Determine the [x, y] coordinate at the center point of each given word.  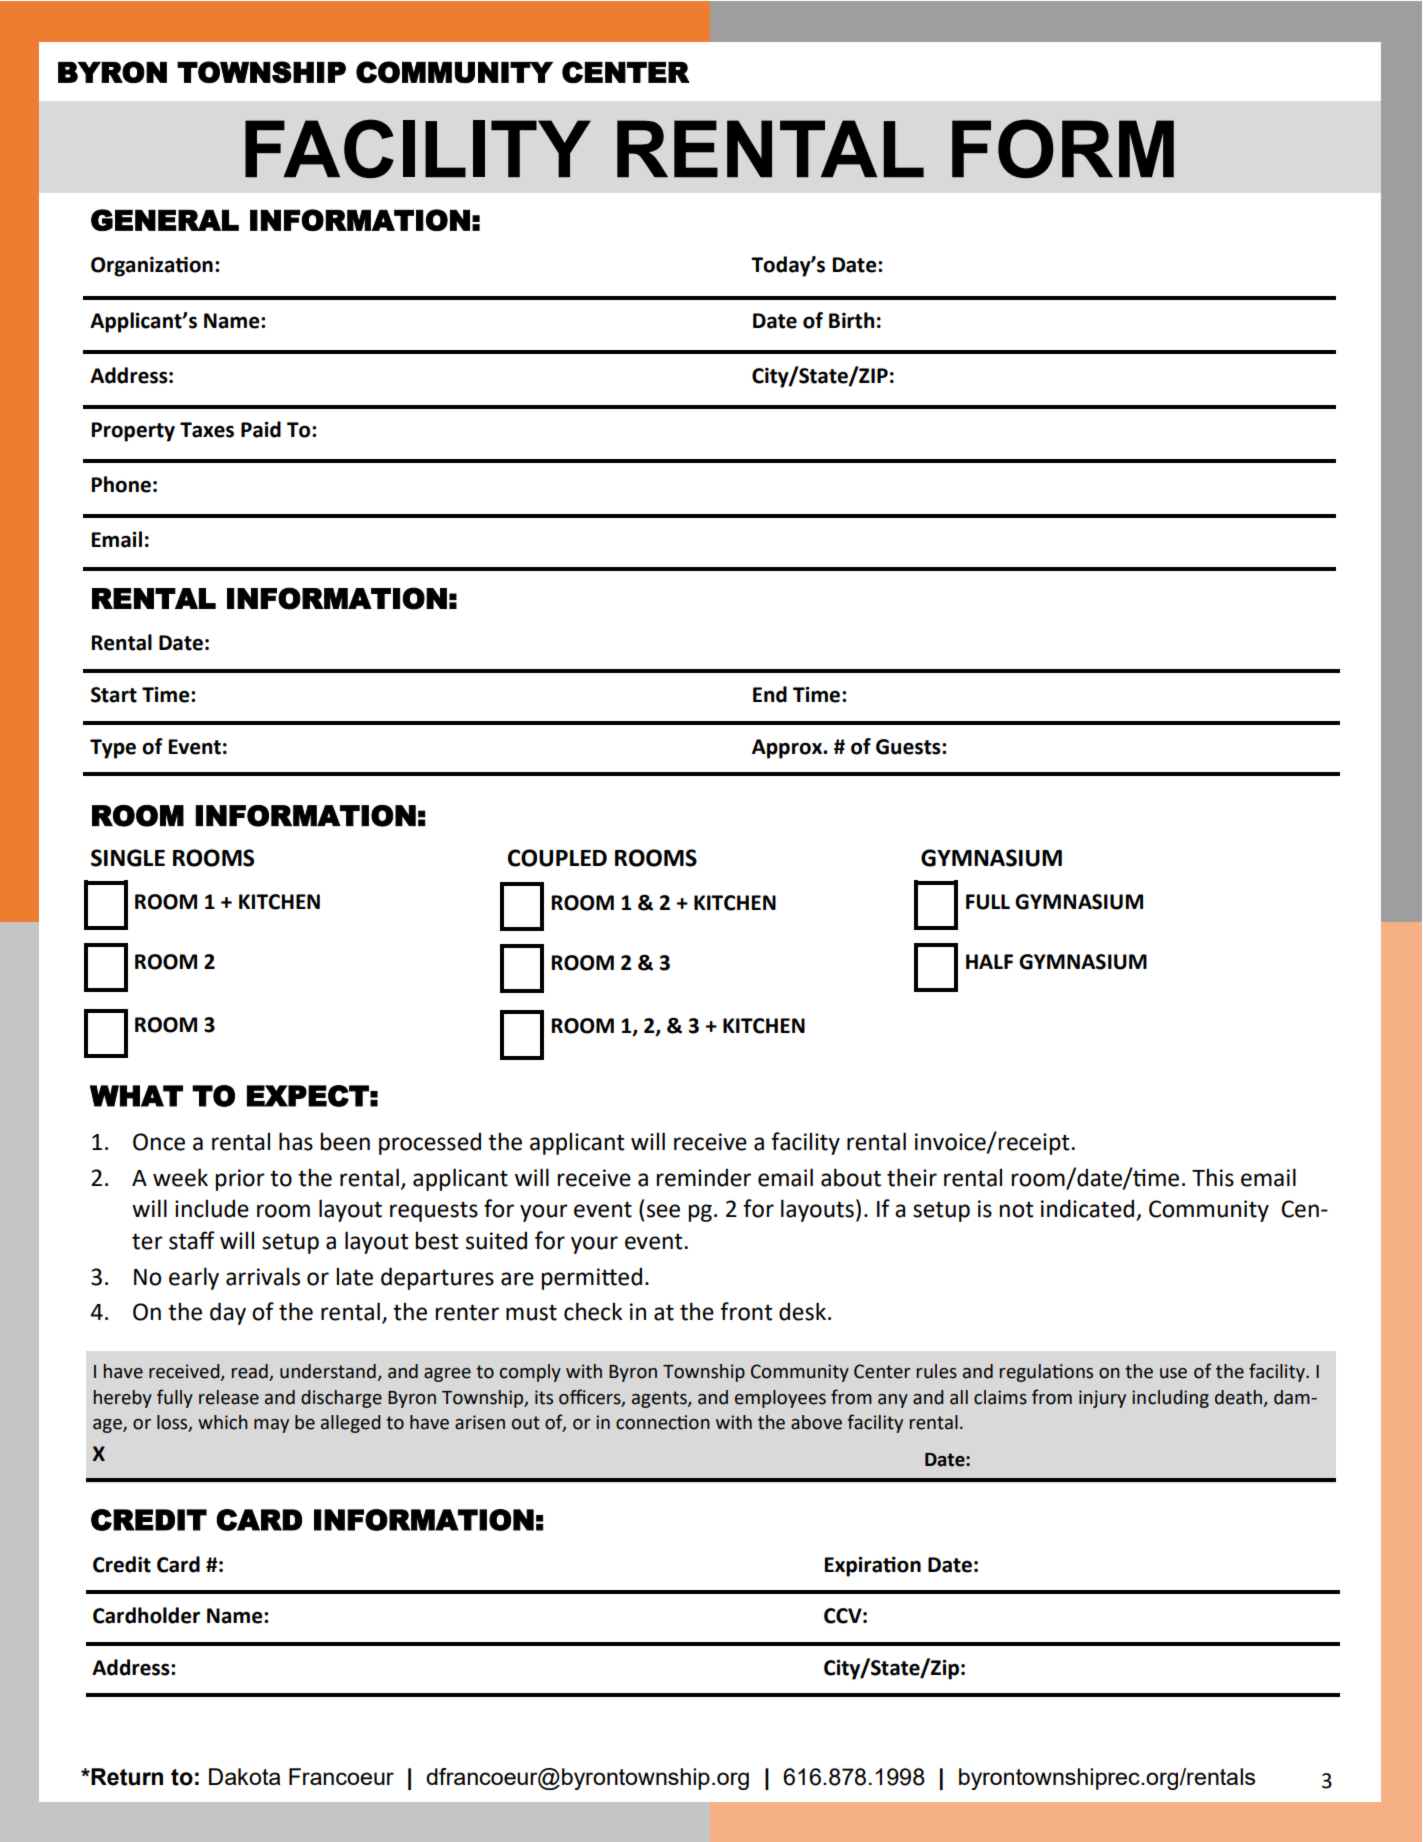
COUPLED [557, 858]
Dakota [244, 1776]
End [770, 694]
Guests [909, 747]
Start [114, 695]
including [1170, 1399]
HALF [989, 961]
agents [660, 1399]
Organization [152, 267]
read [251, 1372]
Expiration [873, 1566]
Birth [851, 320]
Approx [788, 749]
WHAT [136, 1096]
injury [1102, 1399]
